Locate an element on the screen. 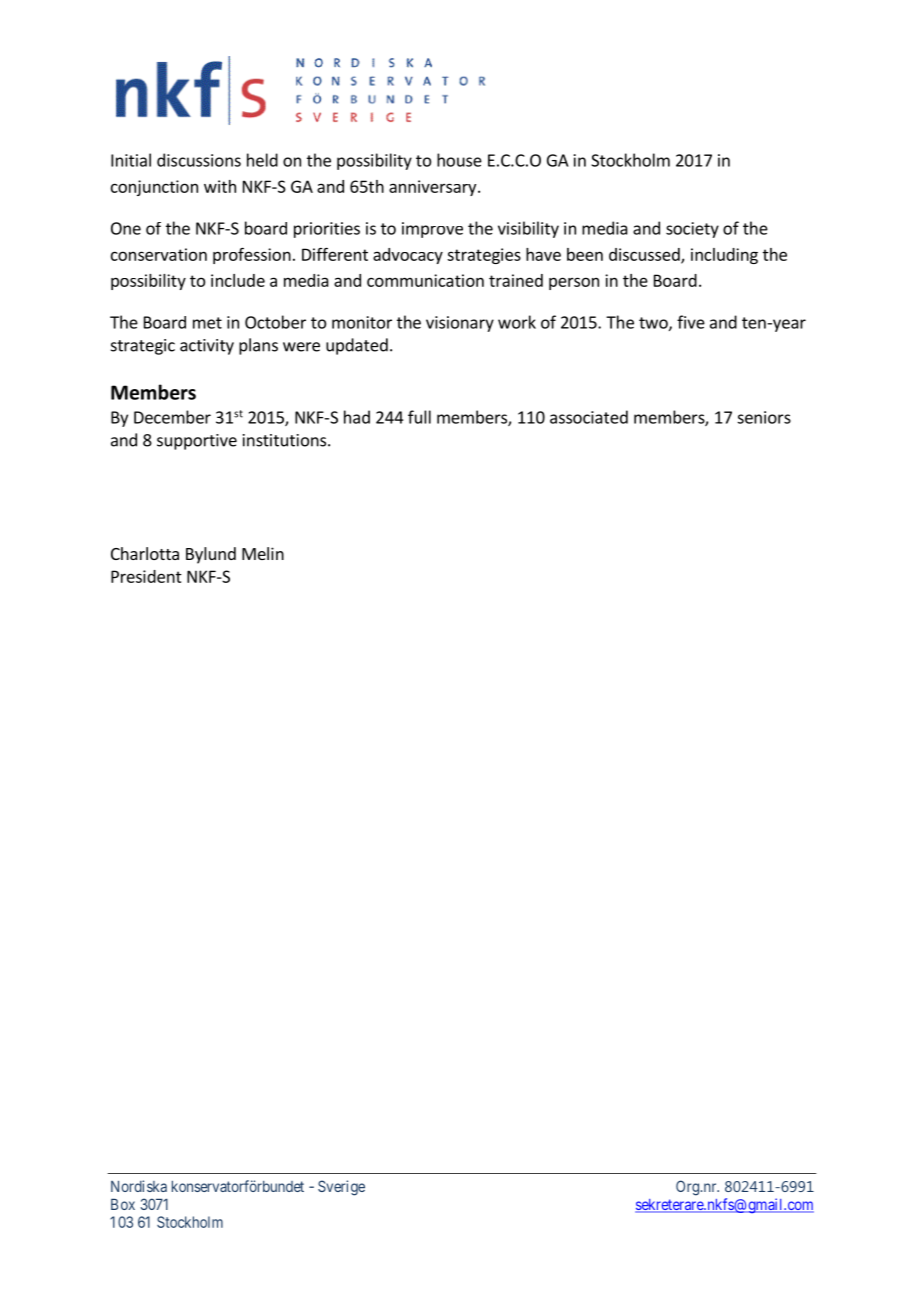  society is located at coordinates (692, 230).
